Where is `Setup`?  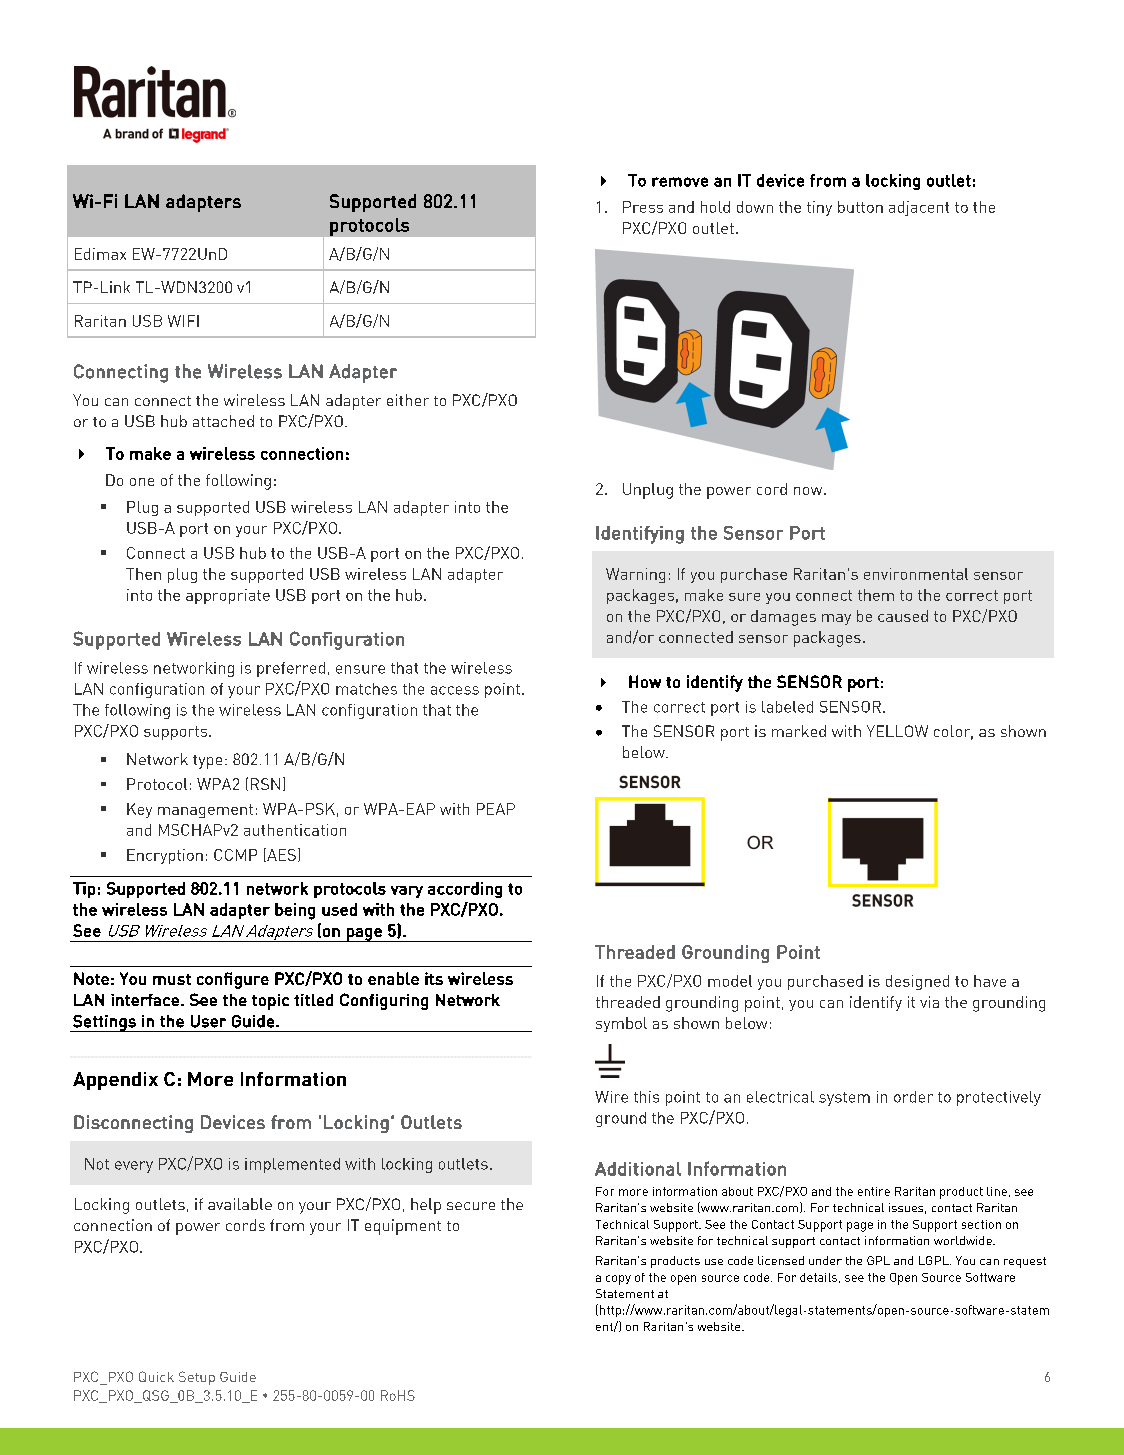 Setup is located at coordinates (197, 1378).
